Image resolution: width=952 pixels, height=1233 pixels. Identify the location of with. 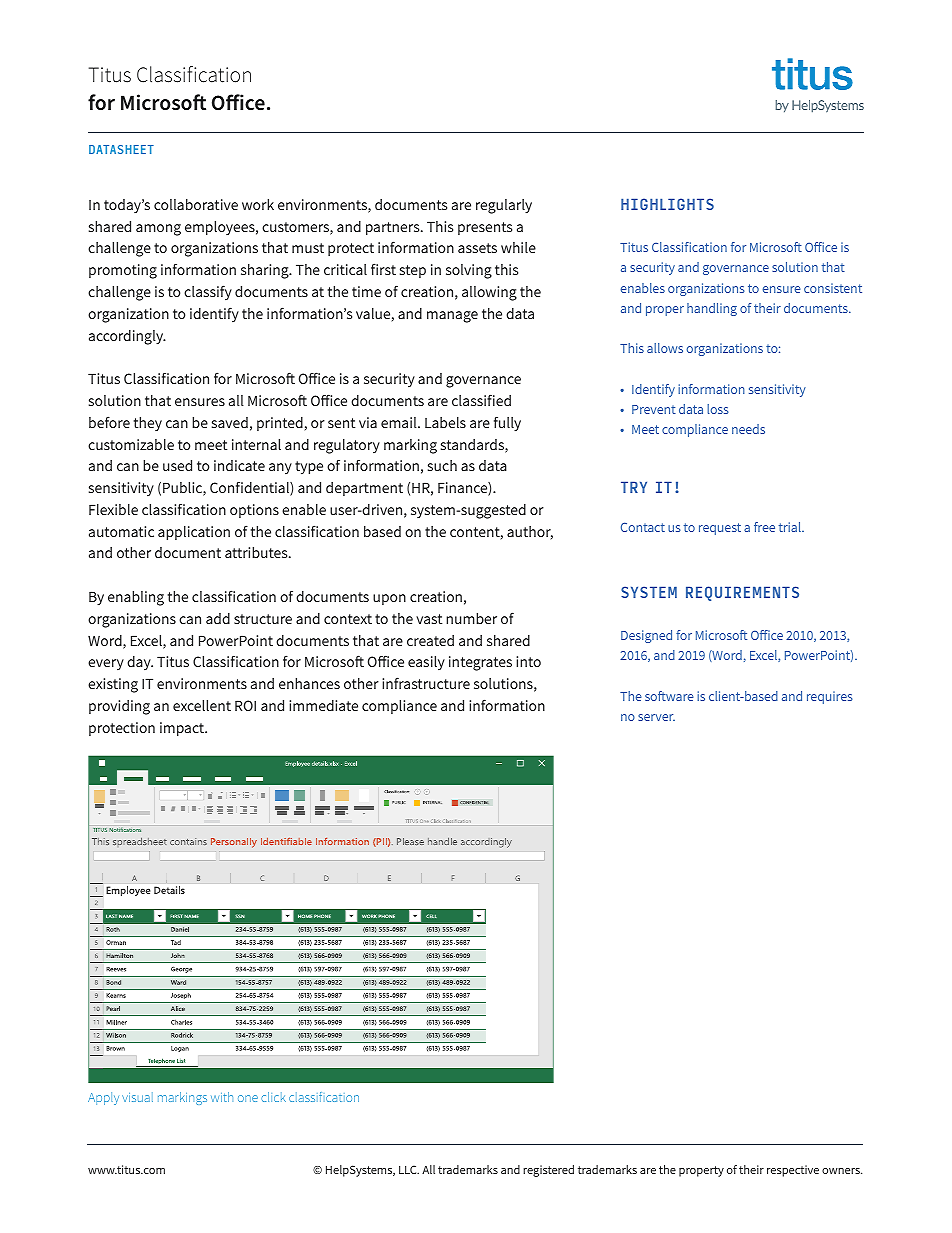
(222, 1097).
